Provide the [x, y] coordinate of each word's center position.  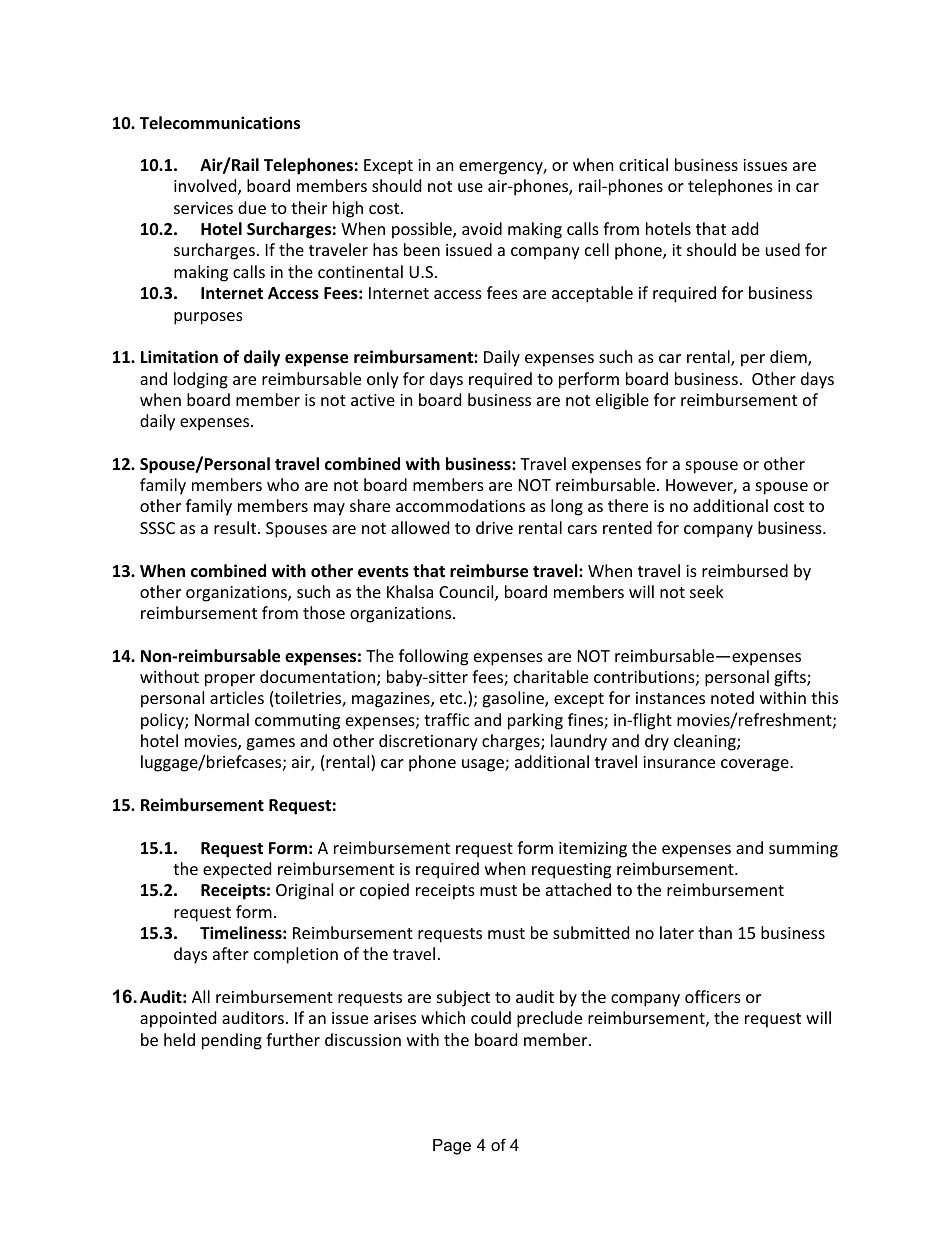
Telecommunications [220, 123]
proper [230, 680]
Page [452, 1147]
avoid [482, 228]
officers [713, 996]
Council [467, 593]
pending [232, 1041]
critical [643, 164]
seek [707, 591]
